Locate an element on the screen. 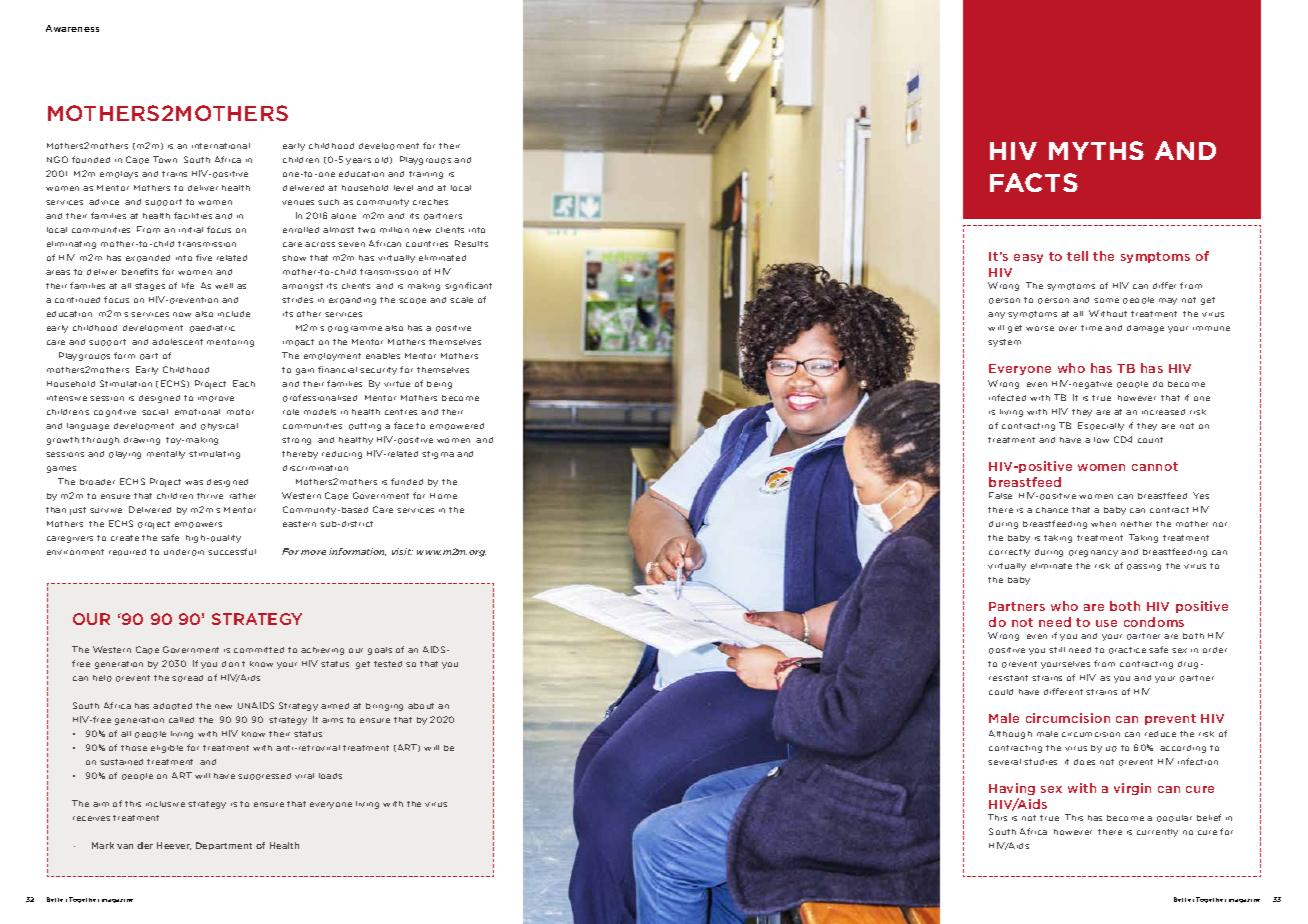  Awareness is located at coordinates (72, 28).
